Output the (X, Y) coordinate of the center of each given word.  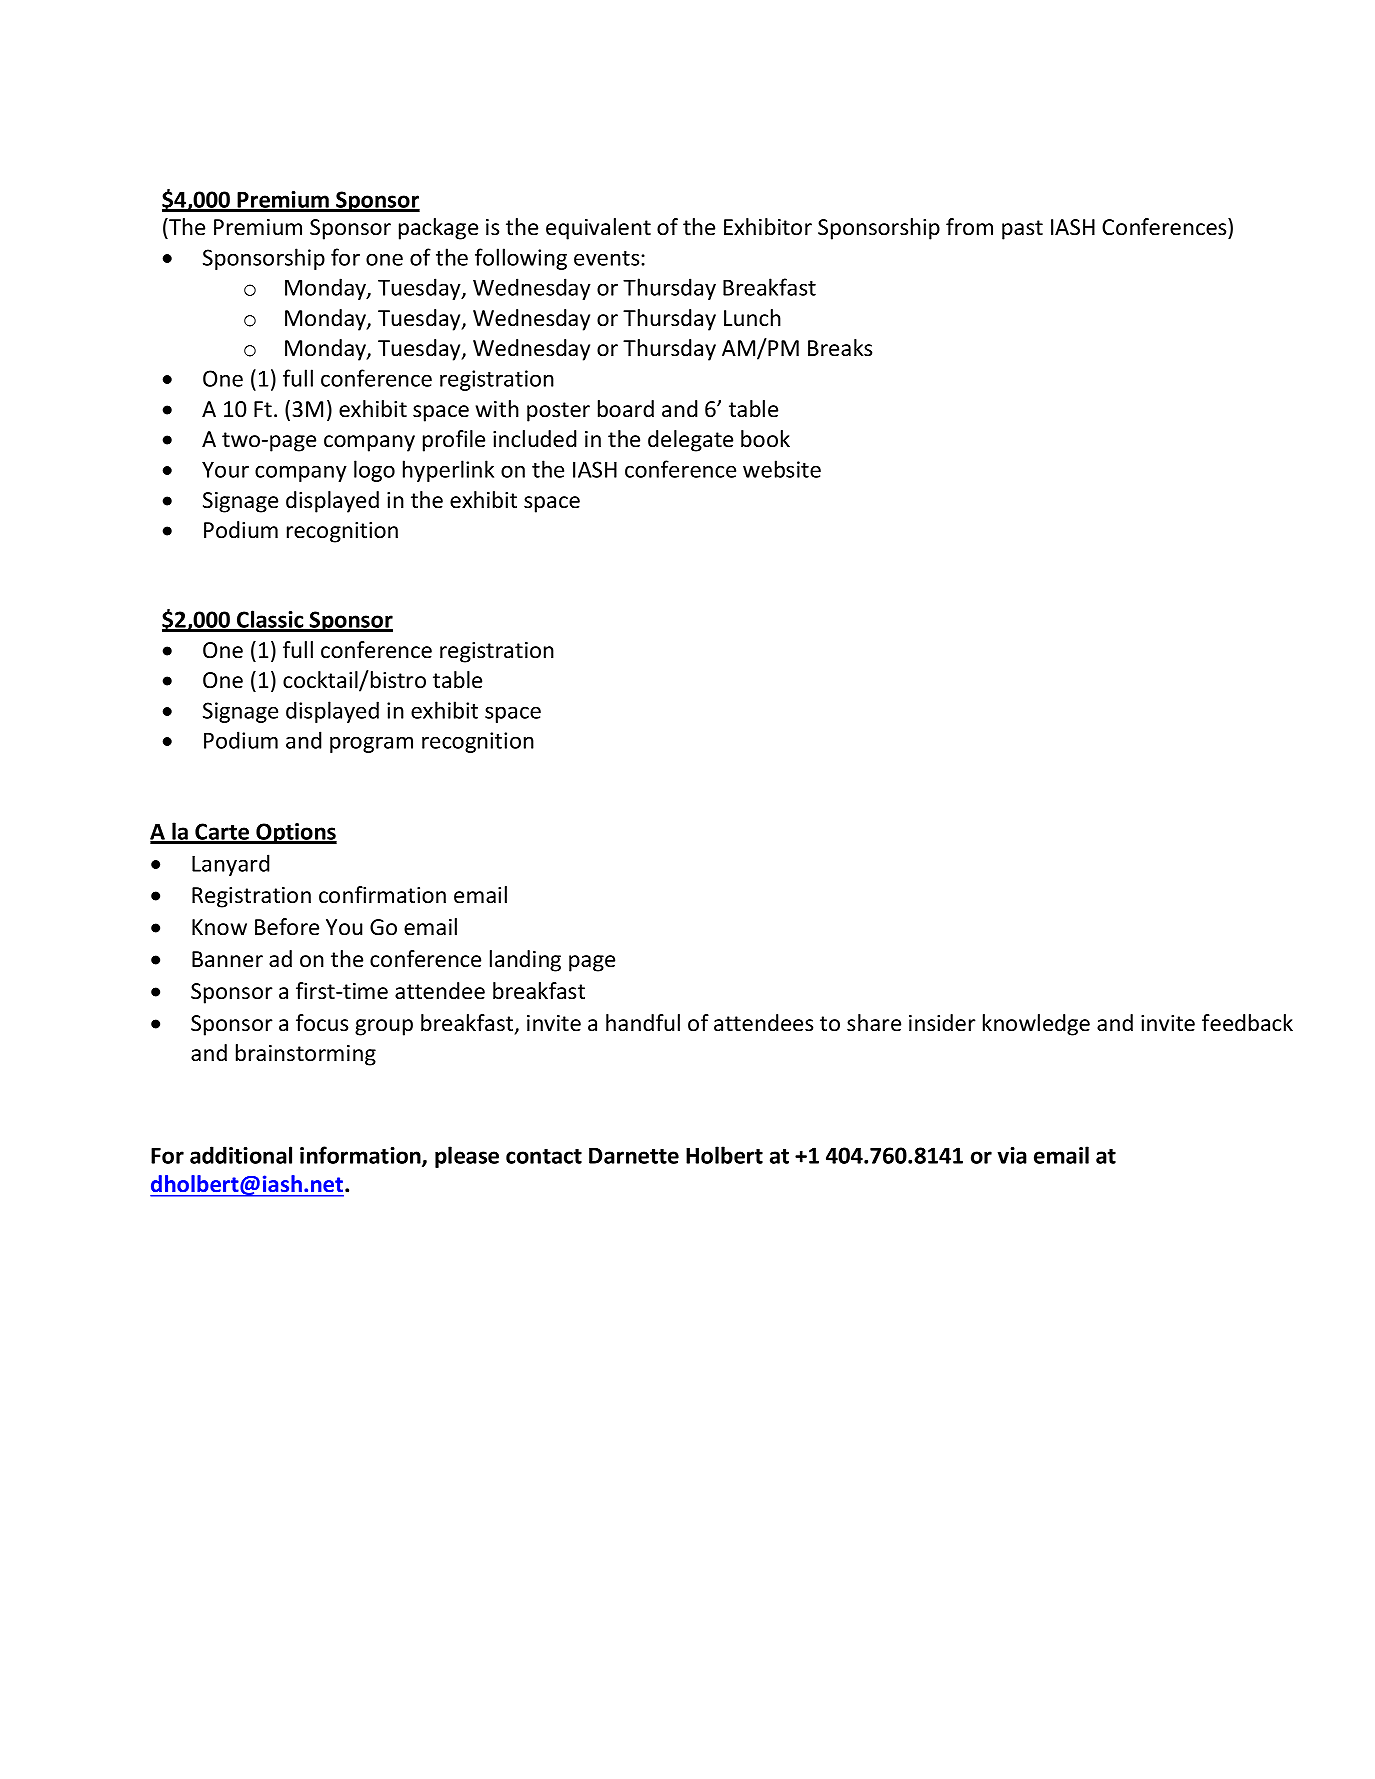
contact (544, 1156)
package (438, 229)
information (361, 1156)
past (1022, 230)
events (608, 258)
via (1012, 1155)
